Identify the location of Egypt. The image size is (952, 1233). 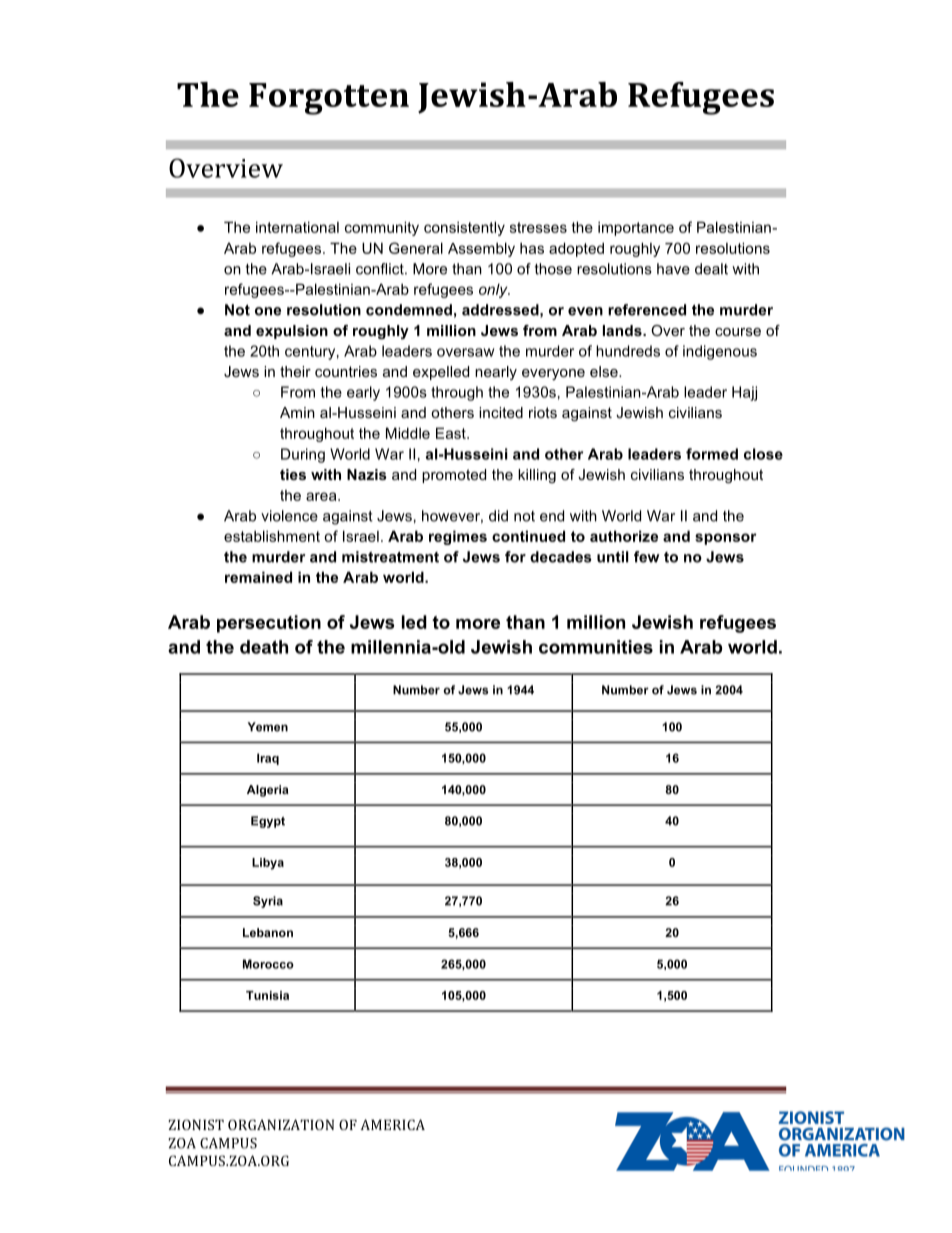
(268, 822).
